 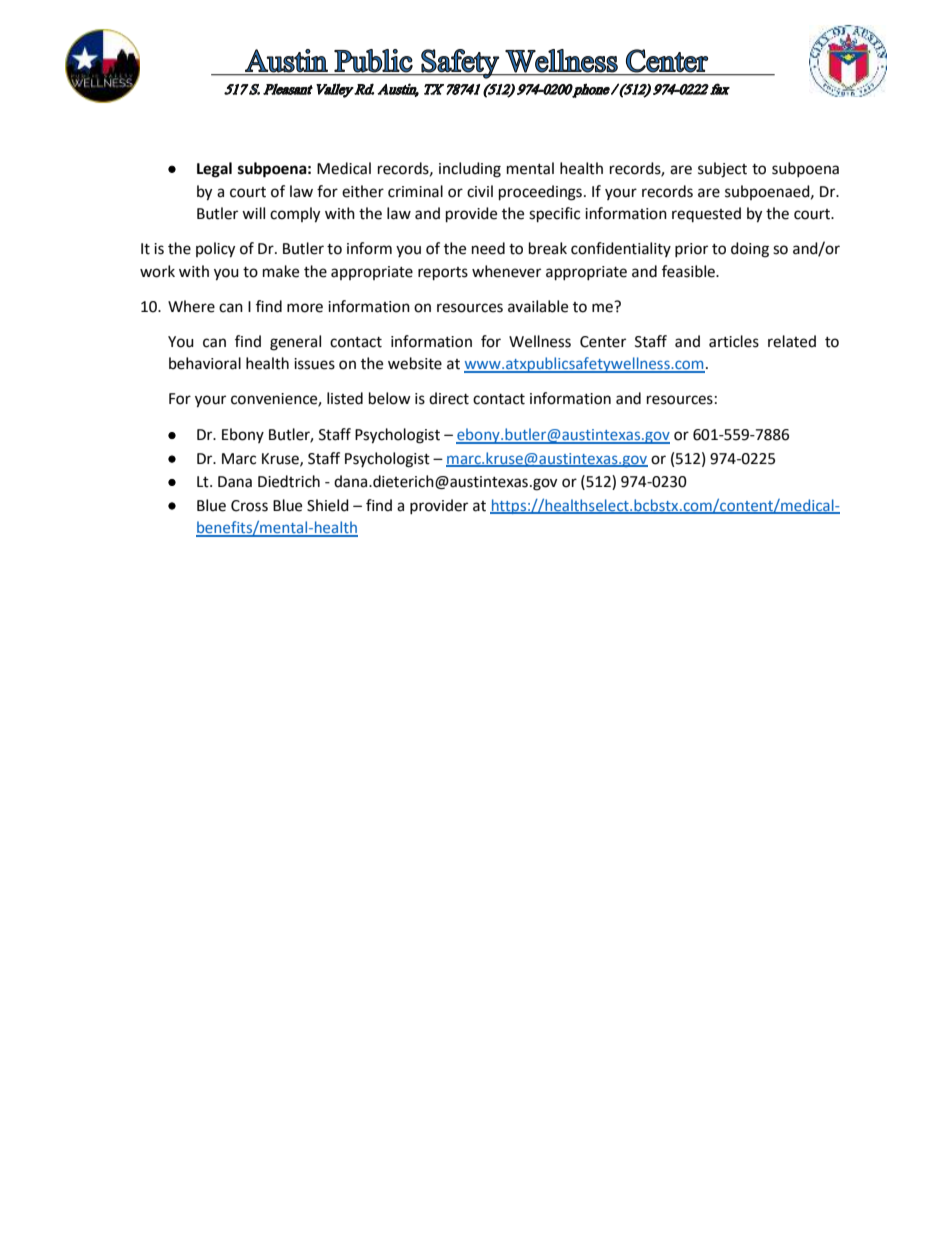 What do you see at coordinates (328, 505) in the document?
I see `Shield` at bounding box center [328, 505].
